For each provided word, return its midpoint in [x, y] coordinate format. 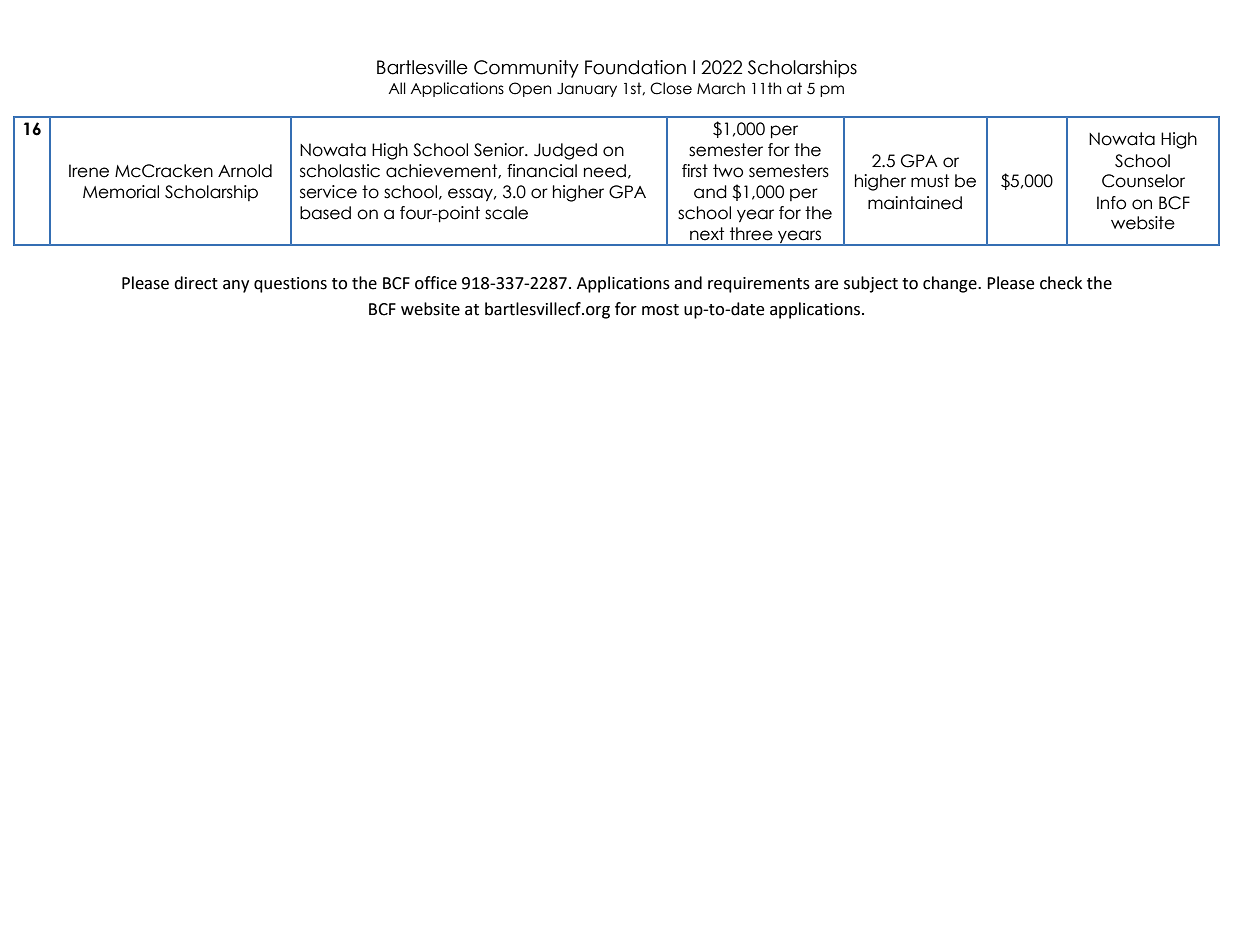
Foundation [635, 67]
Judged [565, 151]
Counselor [1143, 181]
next [707, 234]
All [397, 88]
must [930, 181]
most [660, 310]
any [236, 286]
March [721, 88]
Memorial [121, 192]
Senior [500, 150]
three [751, 234]
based [325, 213]
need [605, 171]
